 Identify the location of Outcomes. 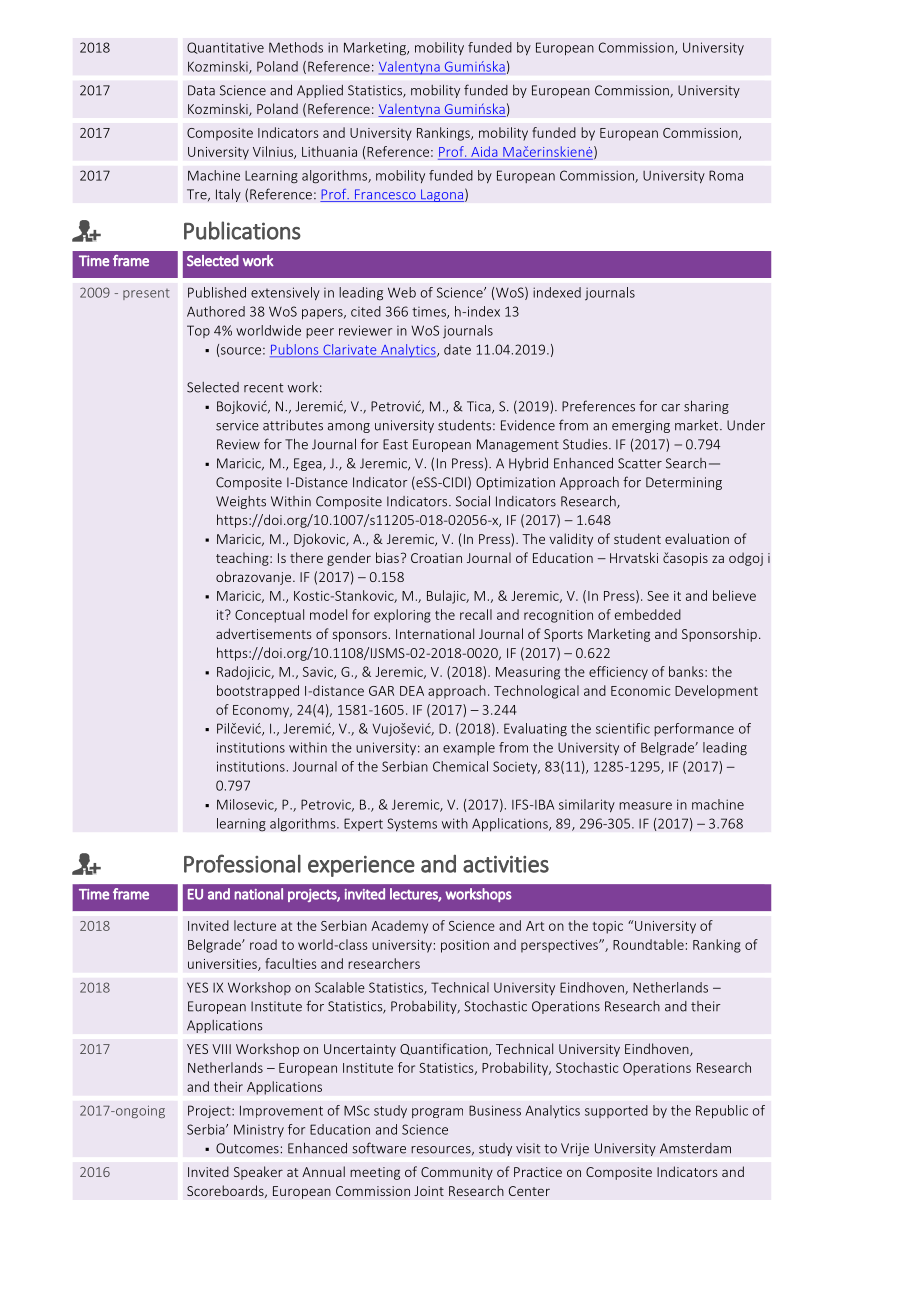
(247, 1148).
